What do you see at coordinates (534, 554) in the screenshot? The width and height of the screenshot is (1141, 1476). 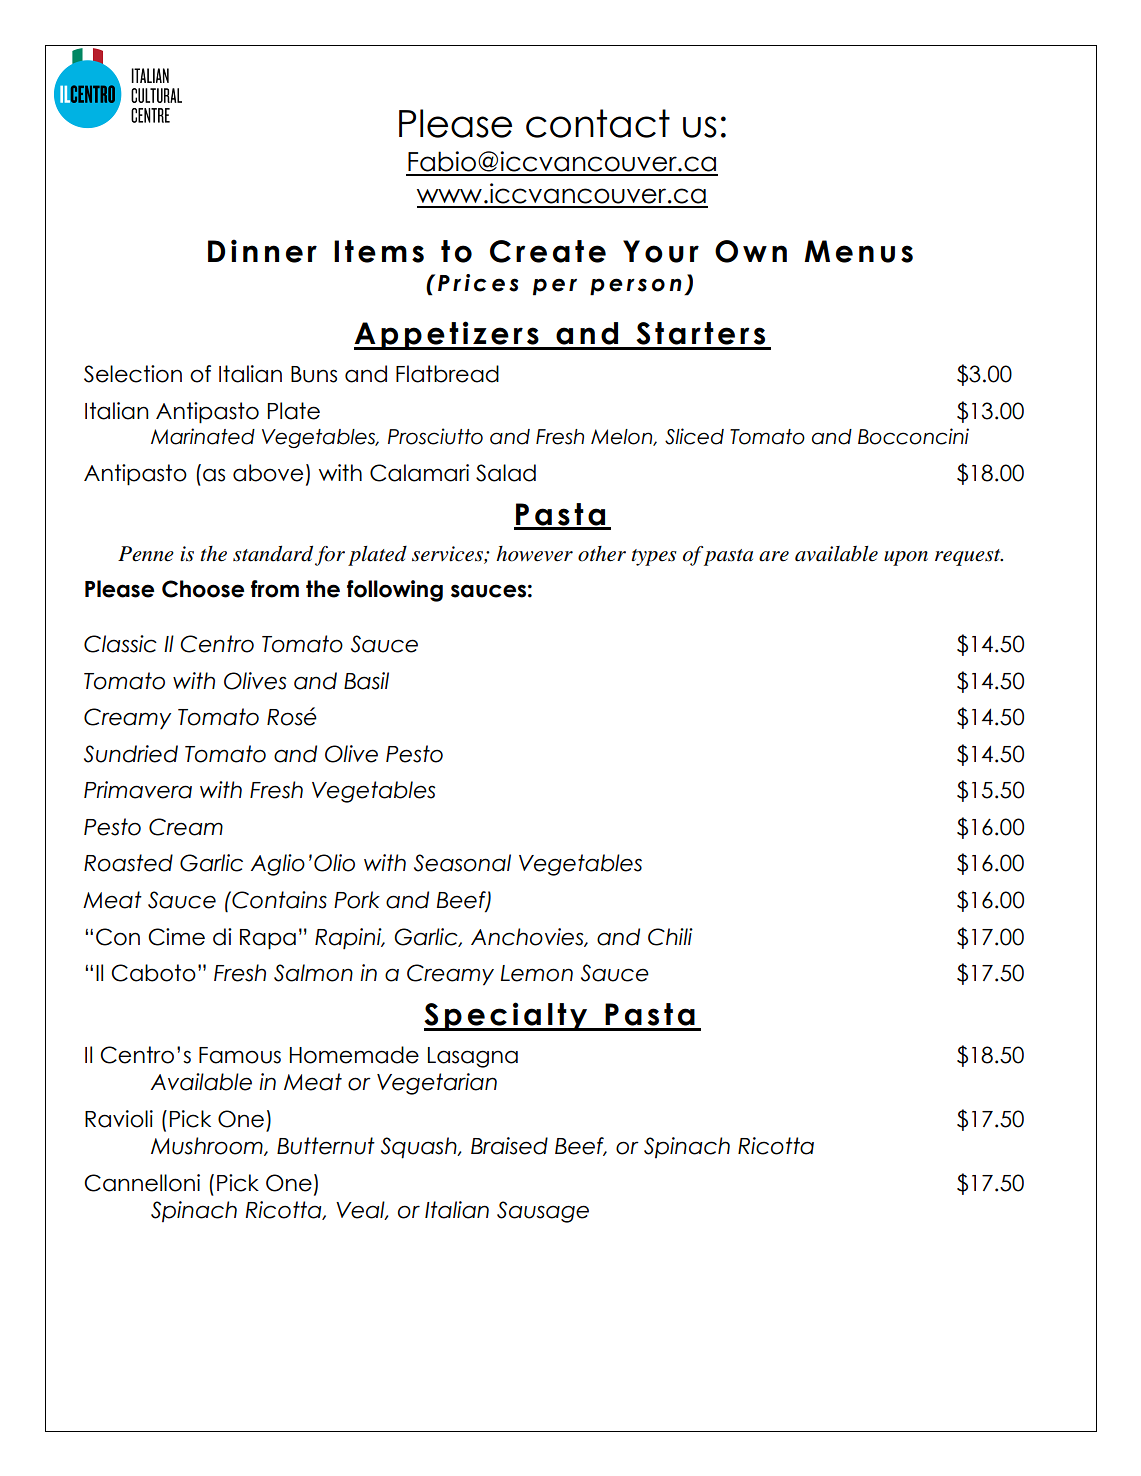 I see `however` at bounding box center [534, 554].
